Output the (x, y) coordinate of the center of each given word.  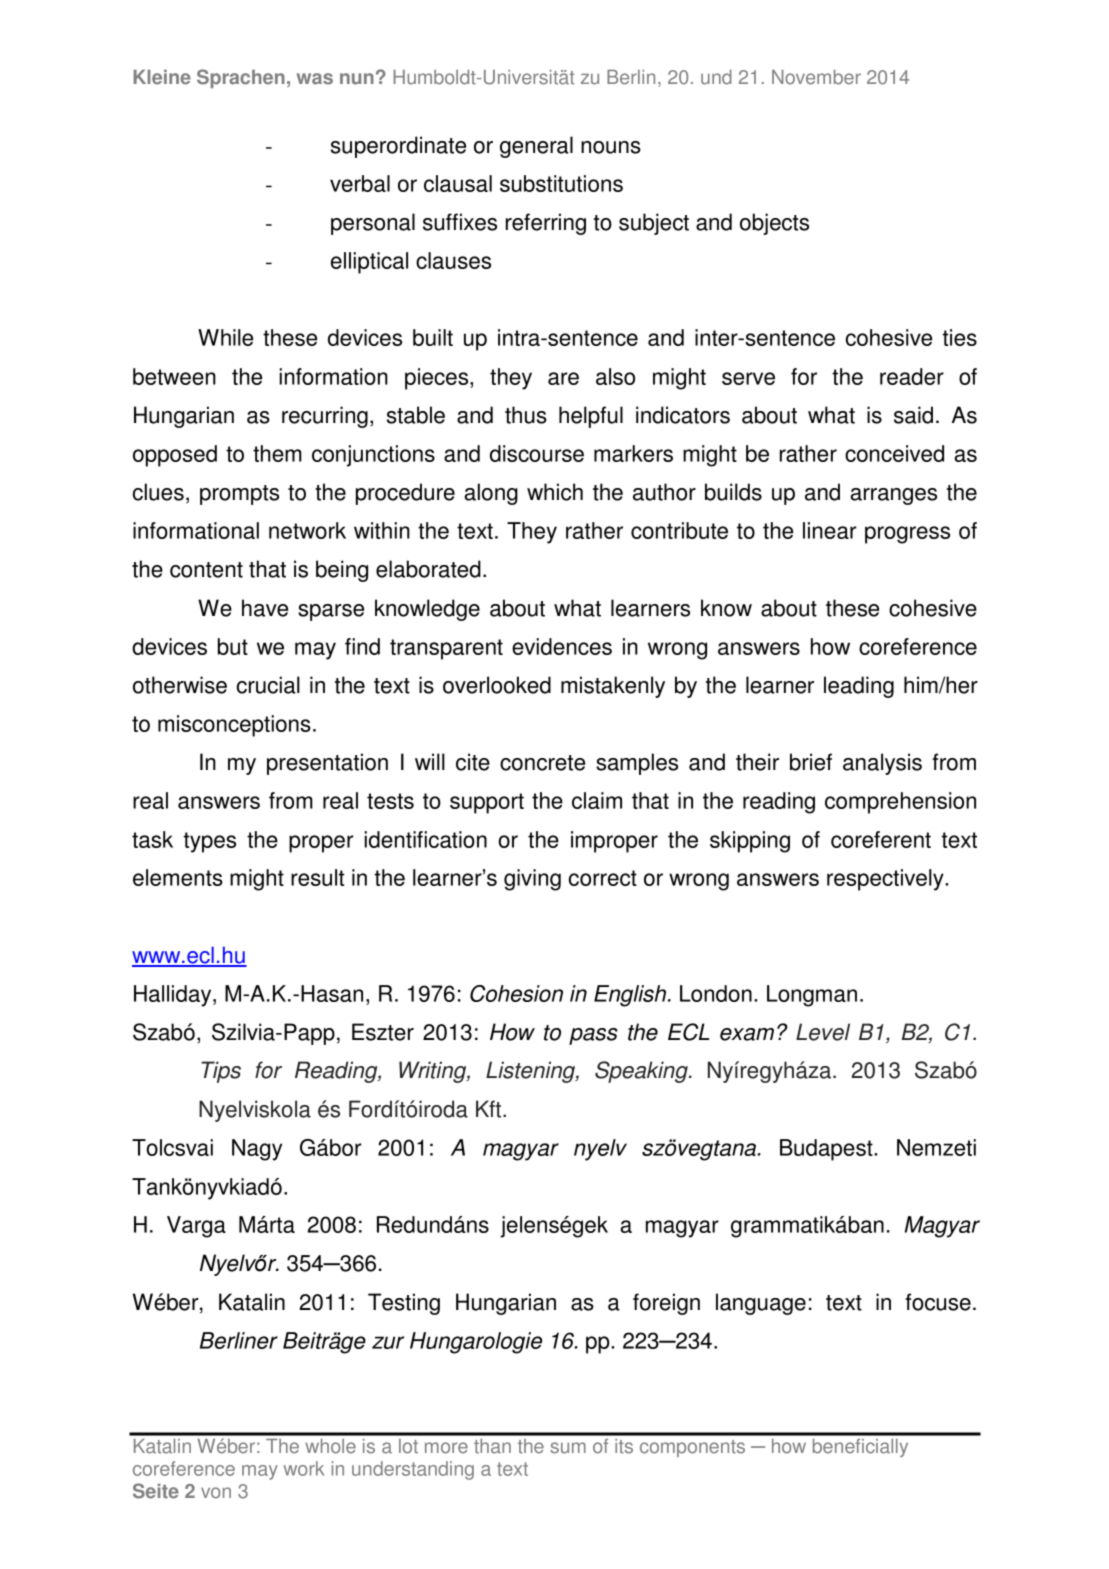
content (206, 570)
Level (823, 1032)
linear (830, 530)
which (555, 492)
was (315, 79)
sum (568, 1448)
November (816, 77)
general (536, 147)
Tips (221, 1072)
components (692, 1448)
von (216, 1493)
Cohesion (516, 993)
